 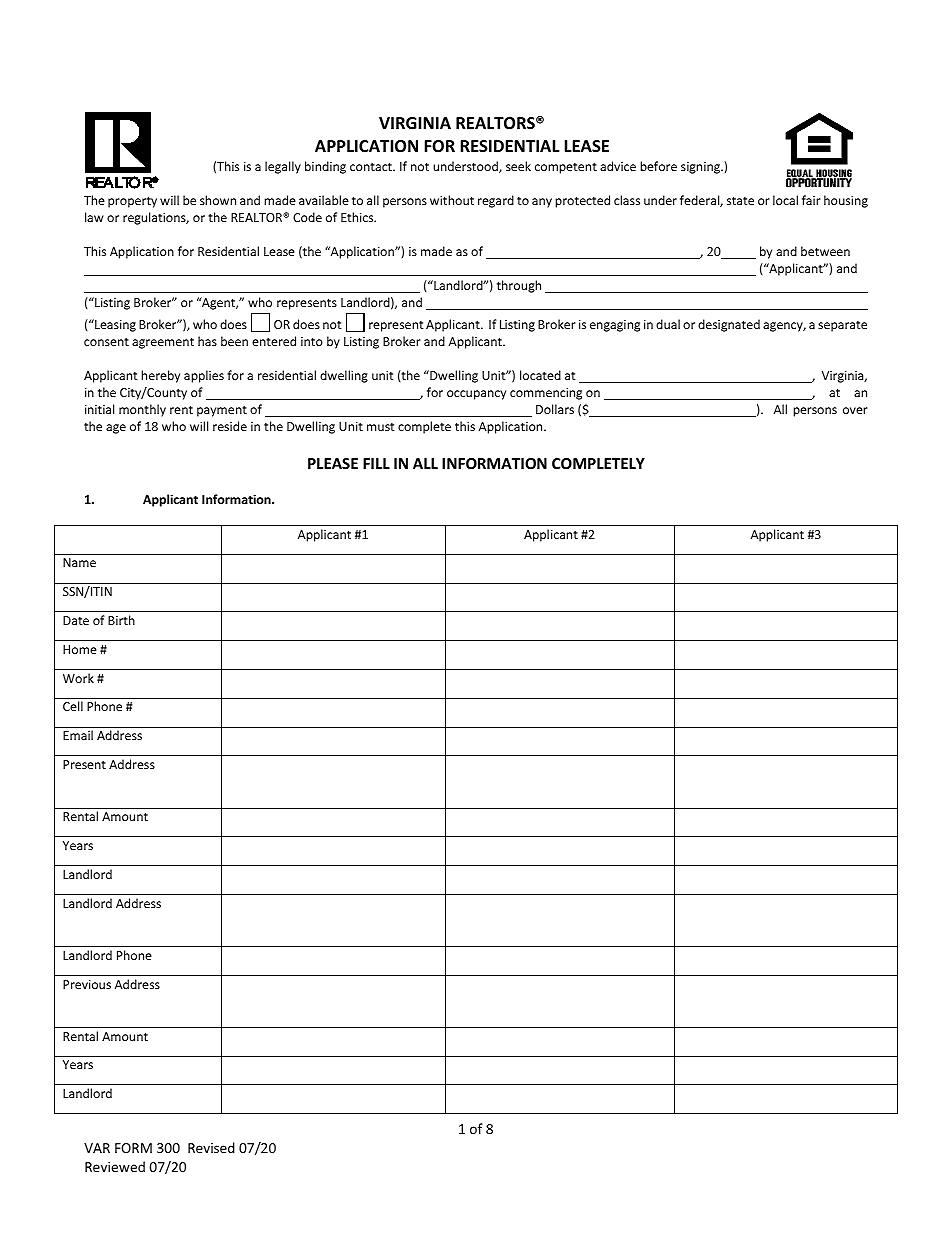 What do you see at coordinates (78, 735) in the screenshot?
I see `Email` at bounding box center [78, 735].
